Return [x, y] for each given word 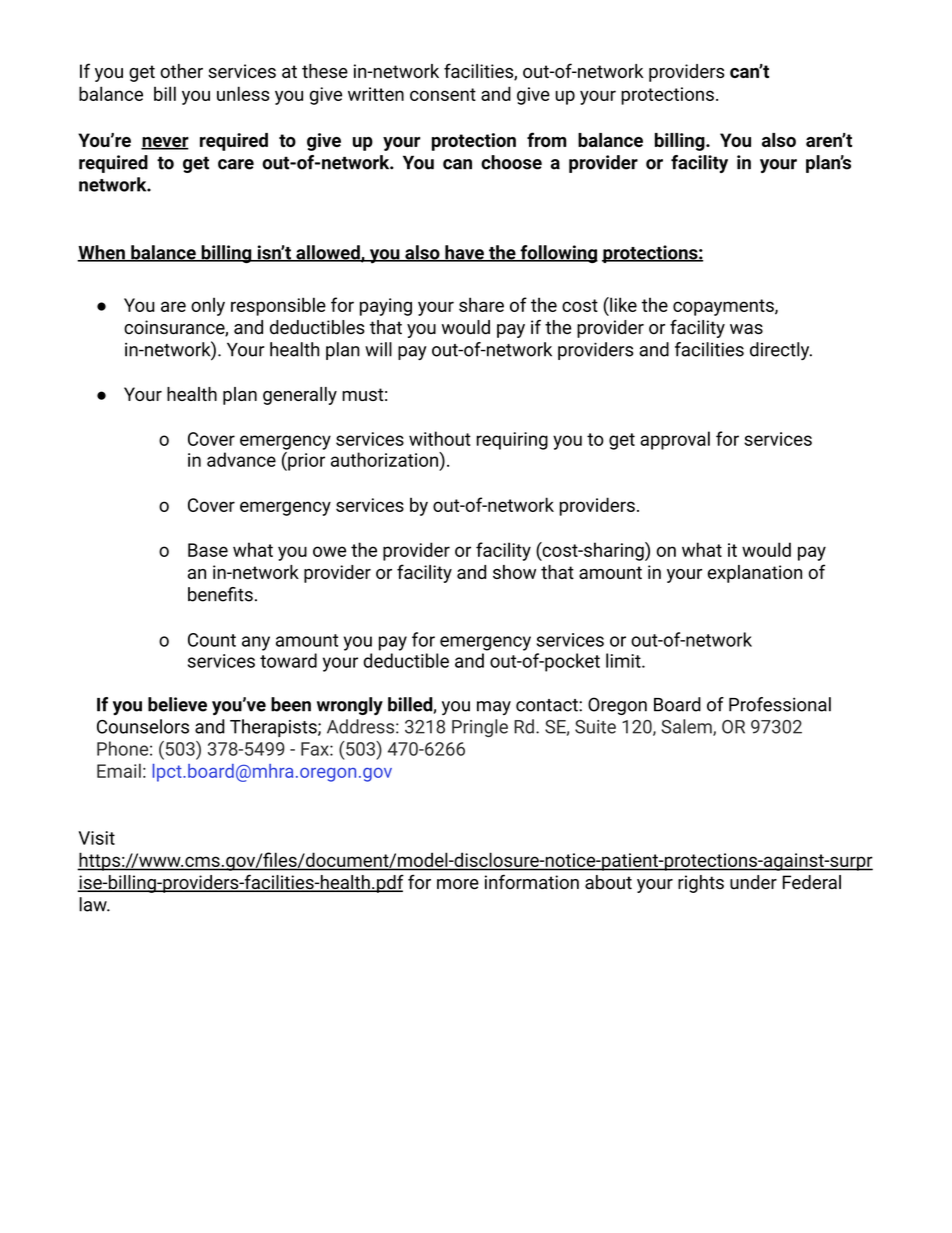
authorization [385, 459]
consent [443, 94]
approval [675, 440]
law [94, 904]
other [181, 71]
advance [241, 459]
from [546, 139]
